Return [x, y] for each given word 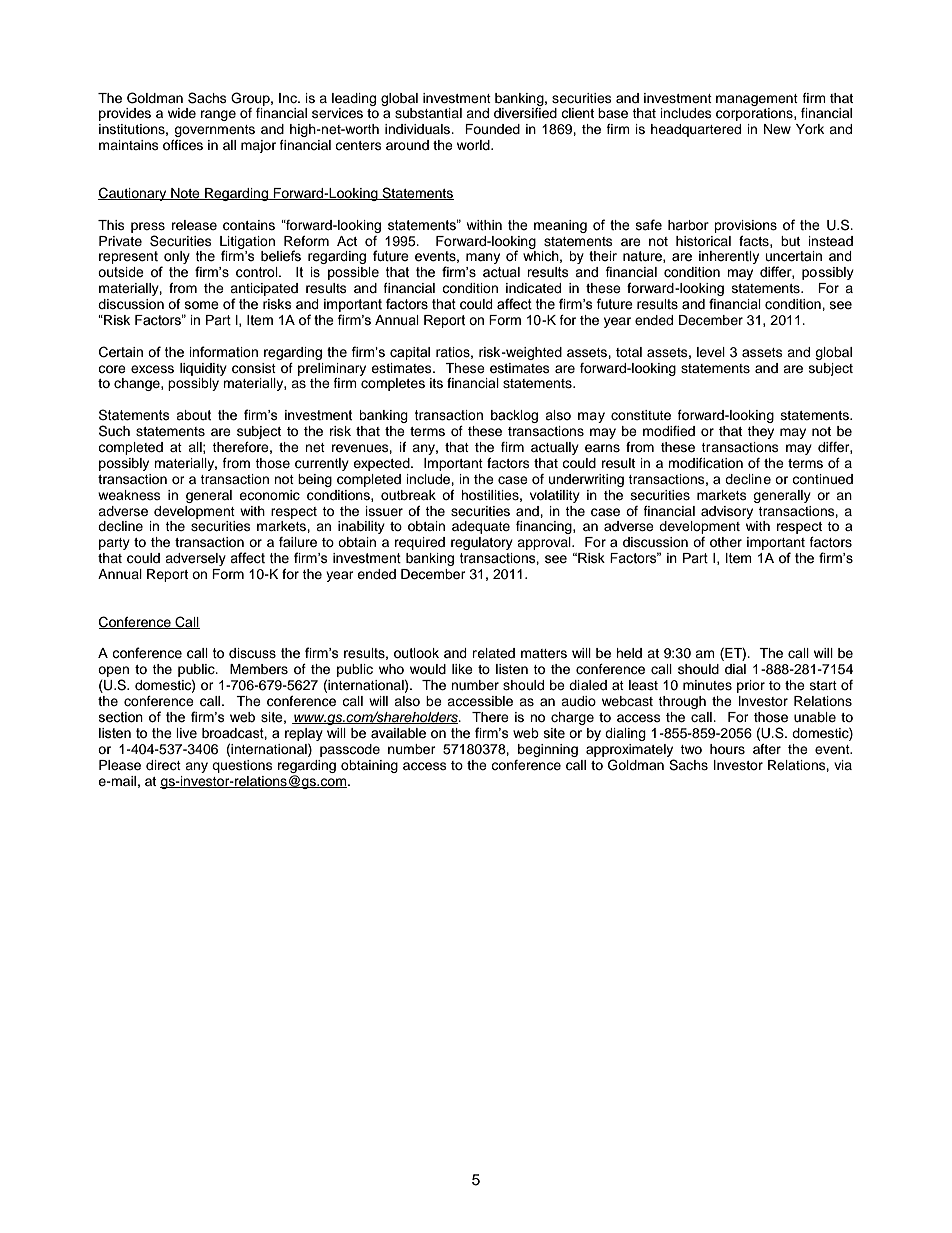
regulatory [482, 543]
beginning [548, 750]
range [218, 115]
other [726, 542]
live [186, 733]
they [760, 432]
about [193, 415]
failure [298, 542]
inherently [729, 257]
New [777, 129]
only [177, 257]
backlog [514, 416]
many [483, 258]
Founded [492, 129]
